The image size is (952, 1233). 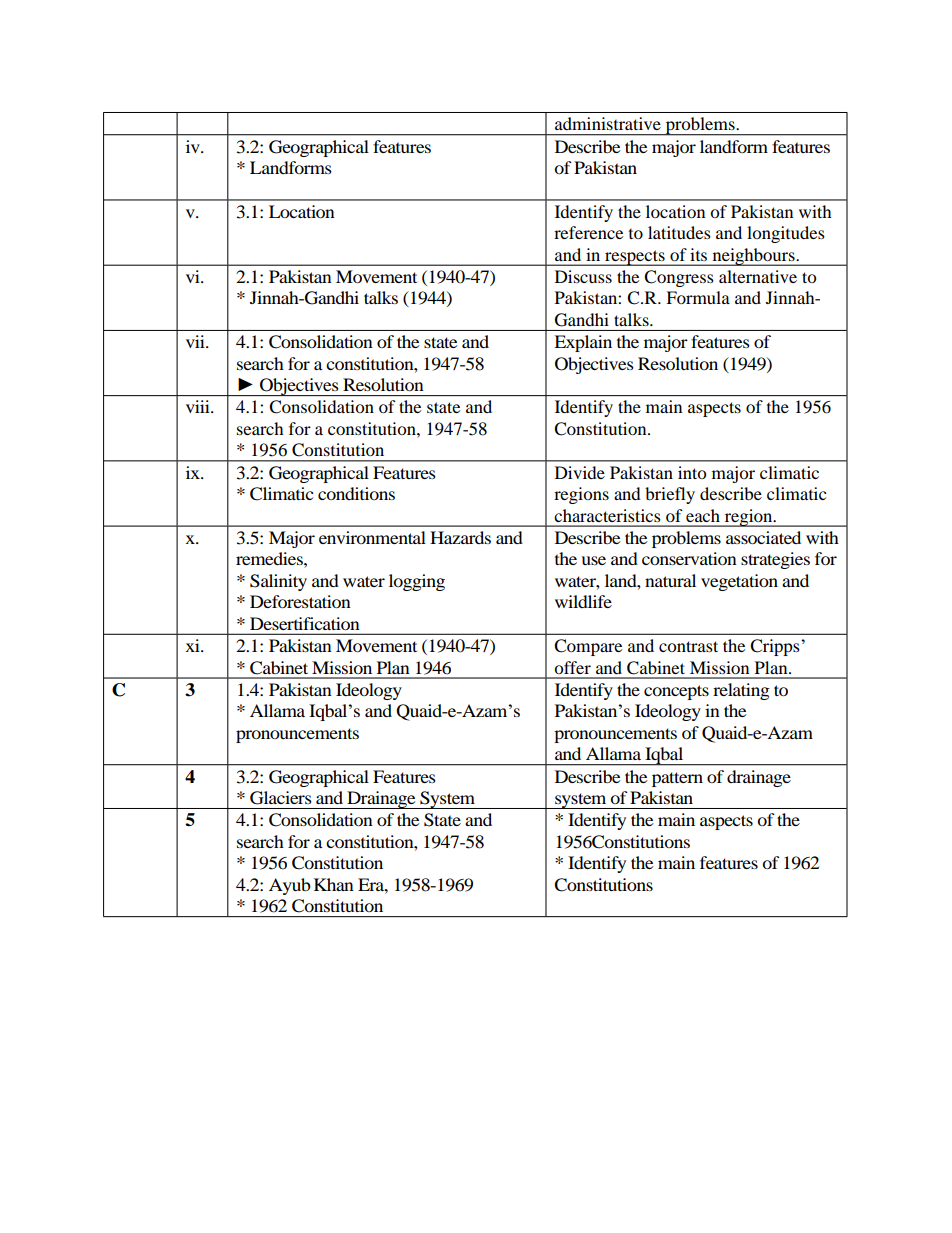 What do you see at coordinates (199, 406) in the screenshot?
I see `viii` at bounding box center [199, 406].
